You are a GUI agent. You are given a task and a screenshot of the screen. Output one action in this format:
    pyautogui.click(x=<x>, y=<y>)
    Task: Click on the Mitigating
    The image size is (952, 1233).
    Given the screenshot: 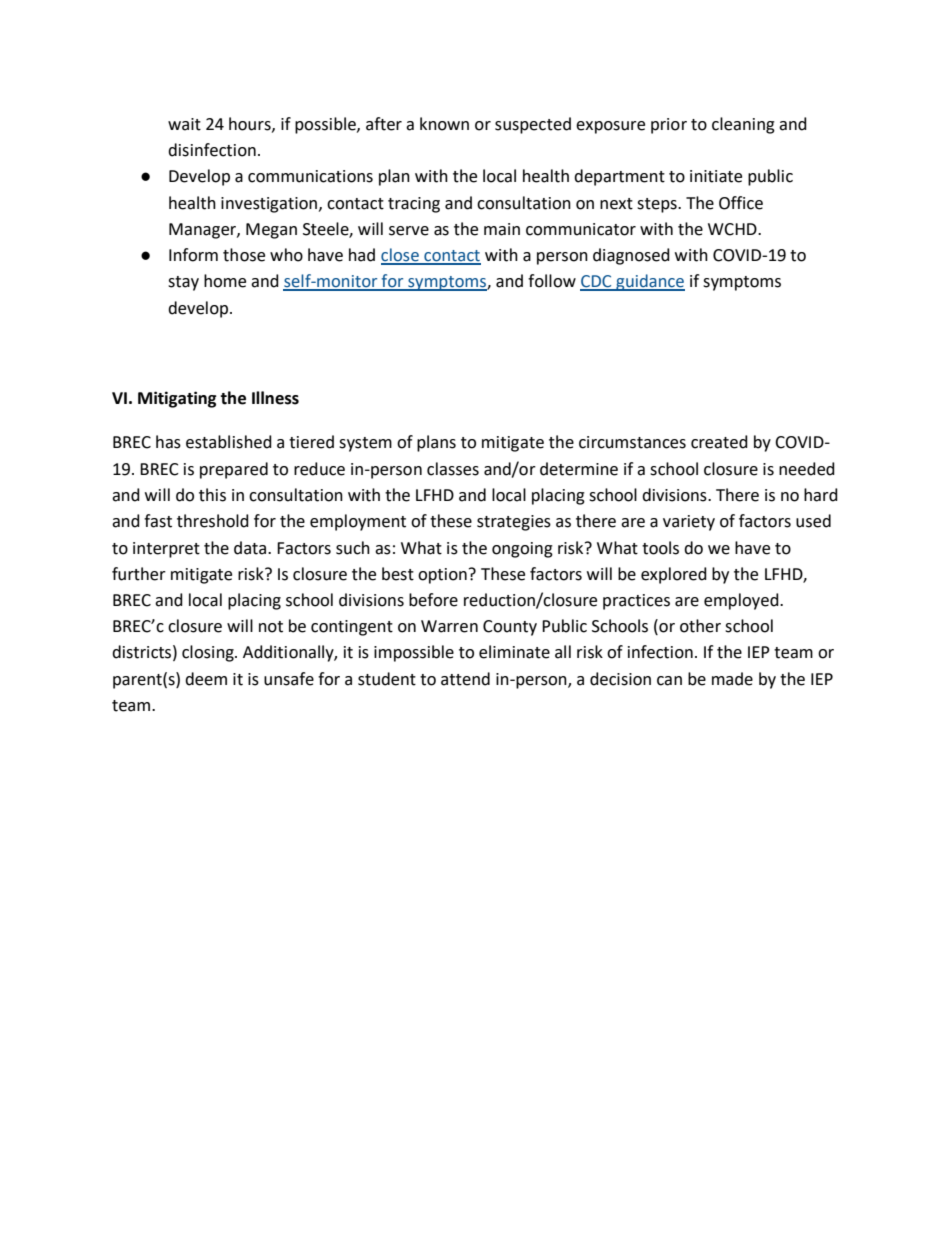 What is the action you would take?
    pyautogui.click(x=177, y=399)
